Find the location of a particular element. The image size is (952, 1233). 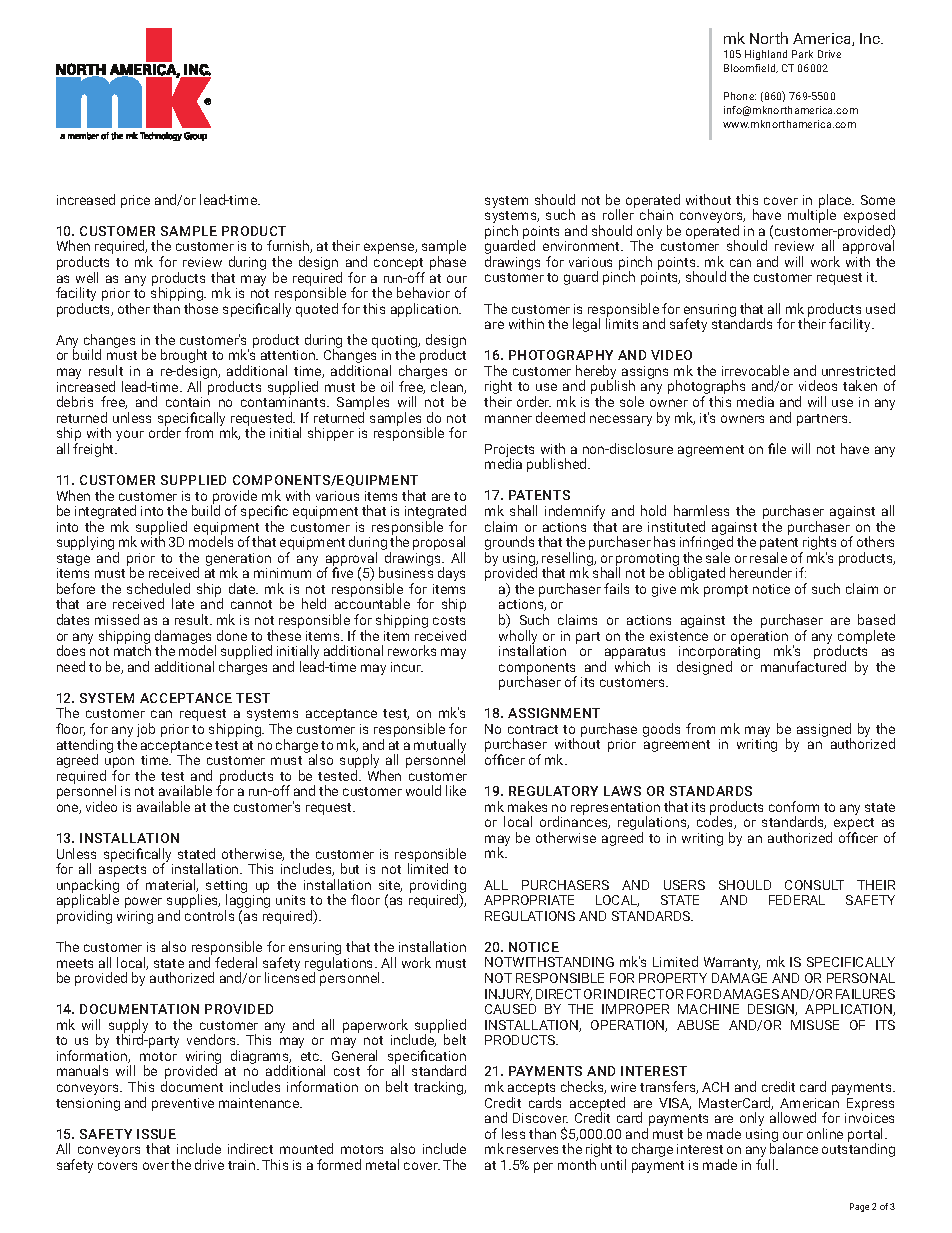

CONSULT is located at coordinates (814, 885).
